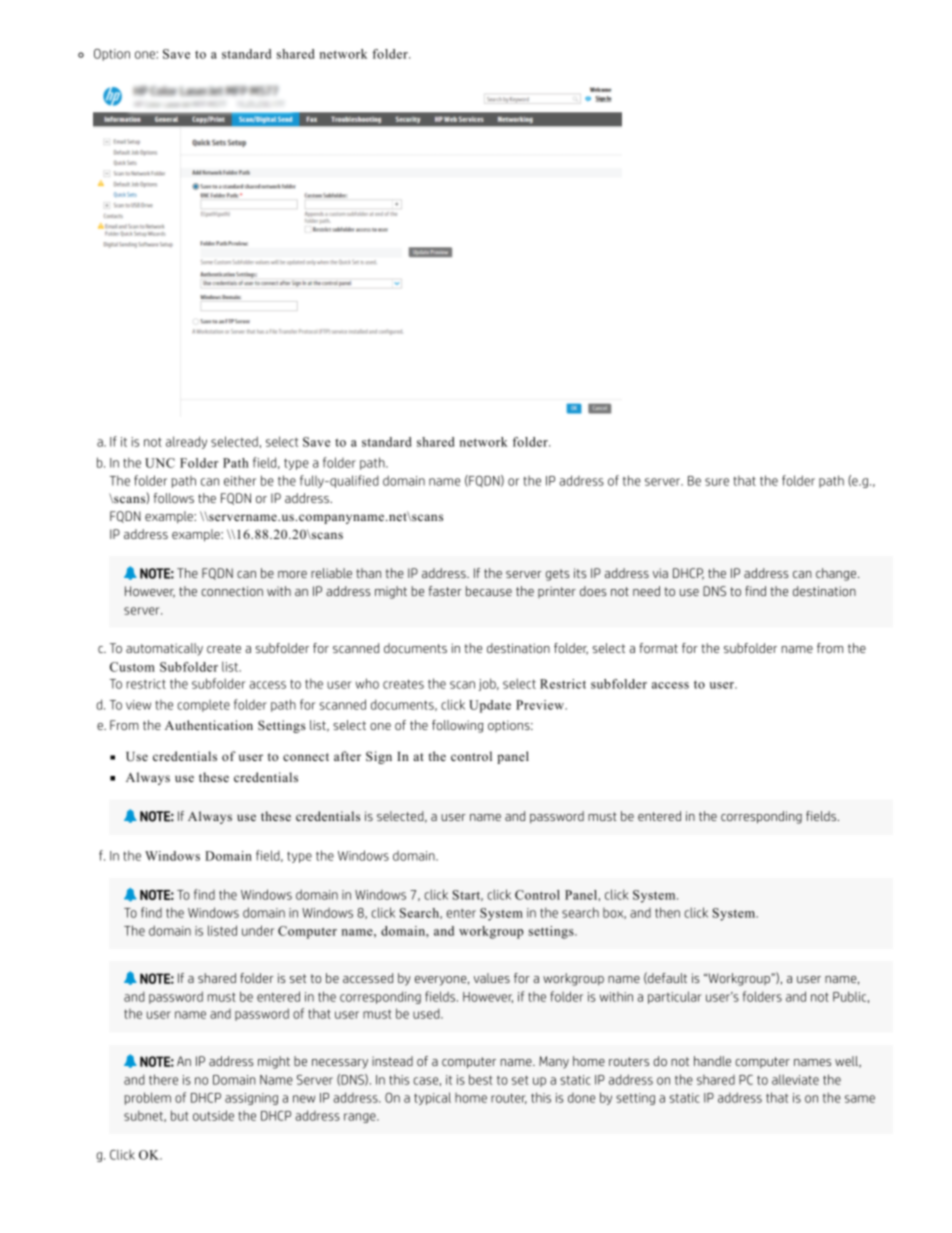  Describe the element at coordinates (674, 997) in the screenshot. I see `particular` at that location.
